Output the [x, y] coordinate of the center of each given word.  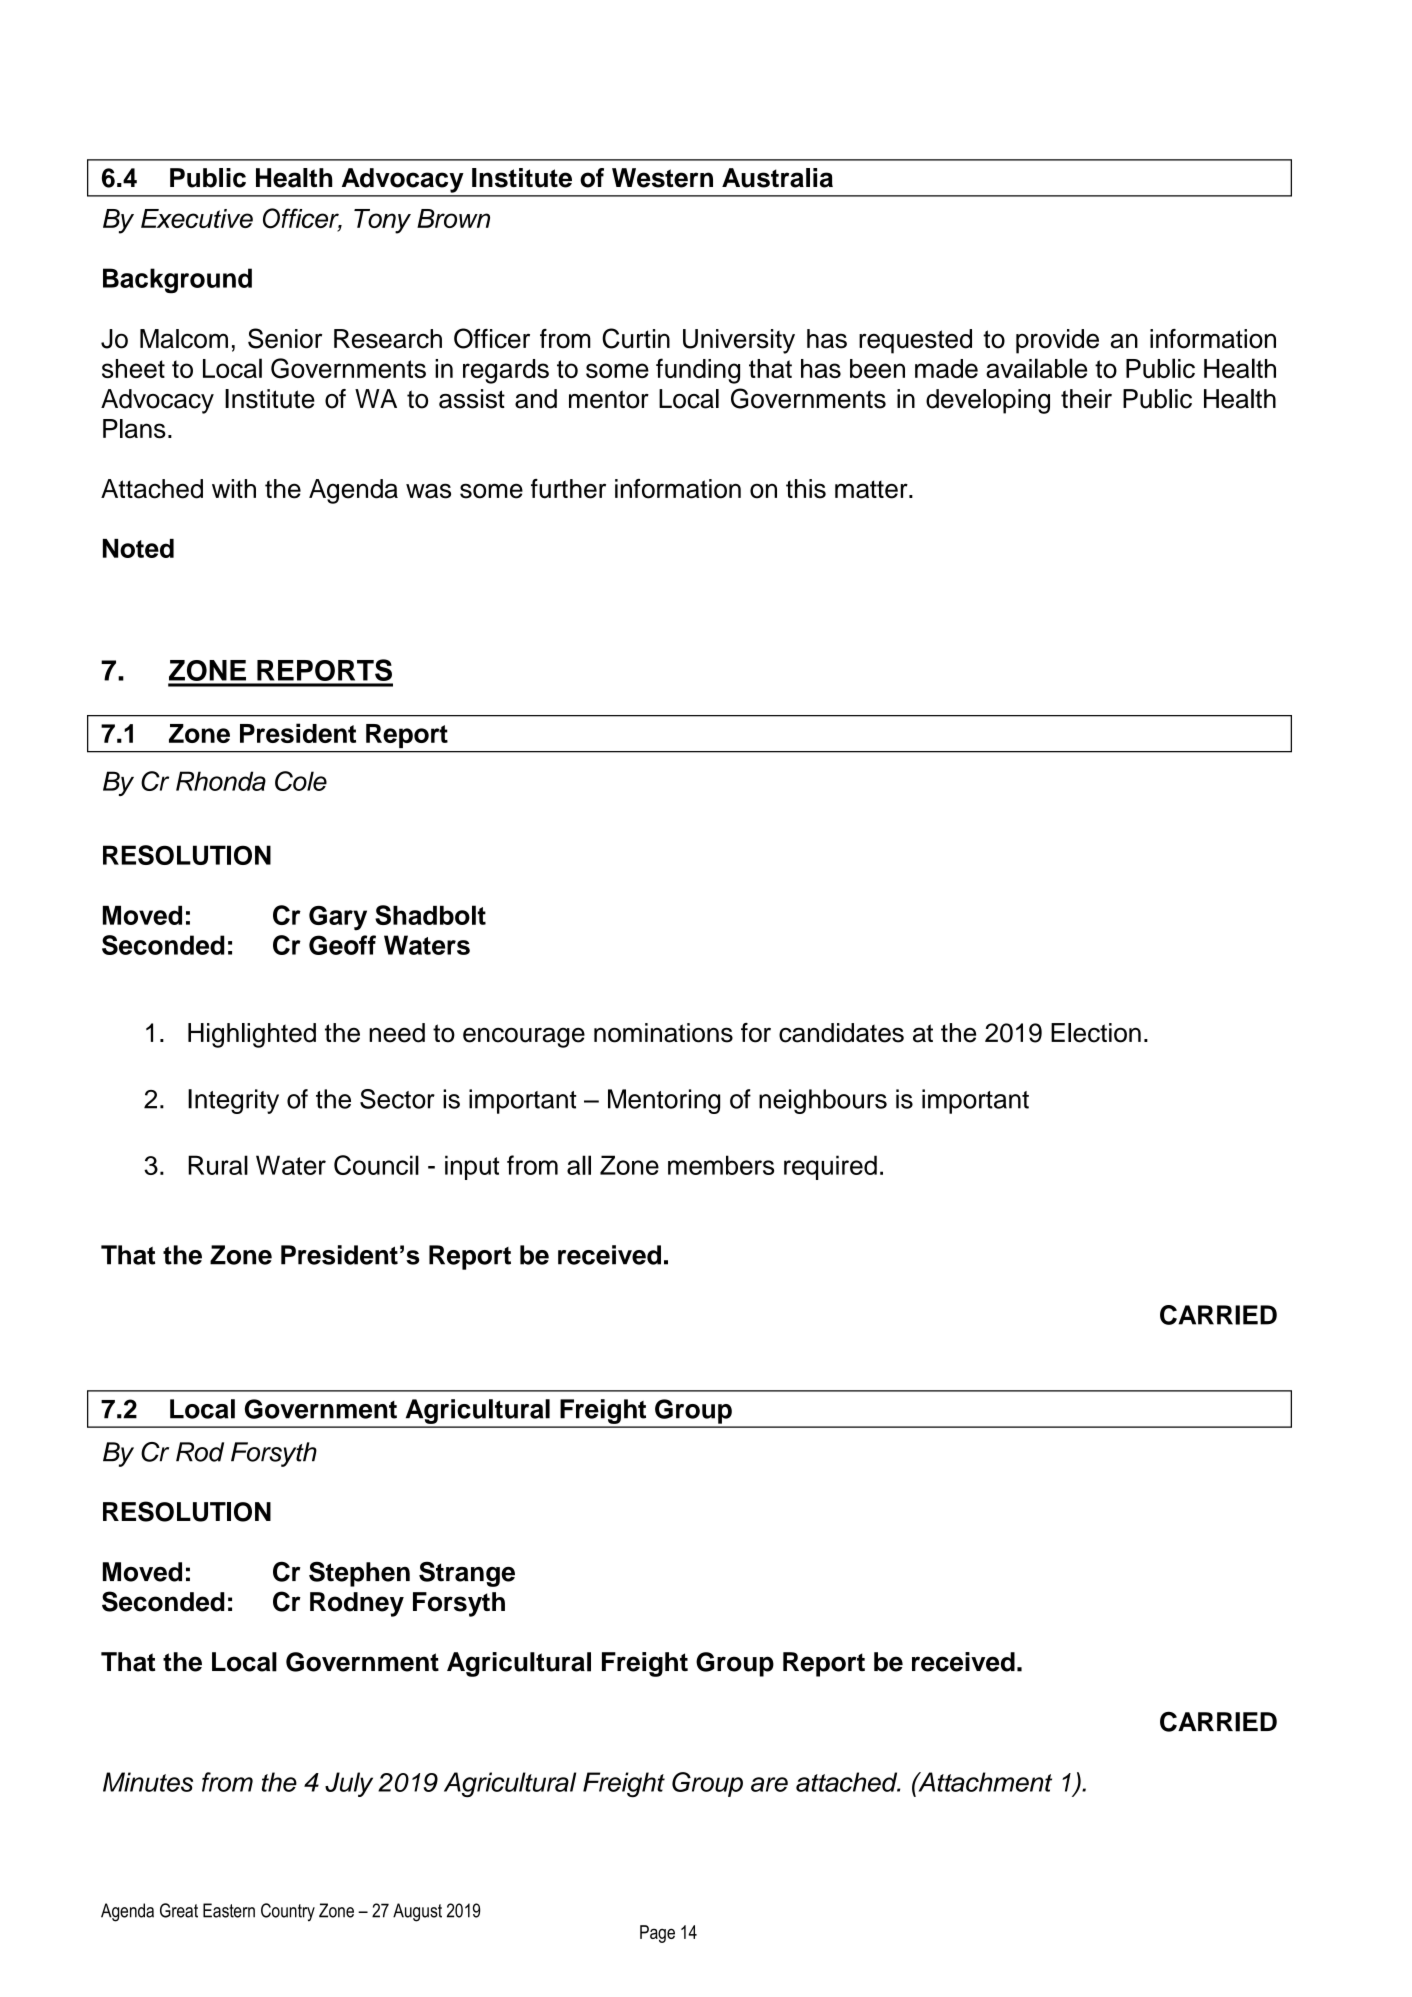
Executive [197, 218]
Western [662, 178]
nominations [663, 1033]
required [830, 1167]
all [579, 1165]
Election [1096, 1033]
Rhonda [221, 781]
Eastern [229, 1910]
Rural [218, 1165]
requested [915, 341]
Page [657, 1934]
